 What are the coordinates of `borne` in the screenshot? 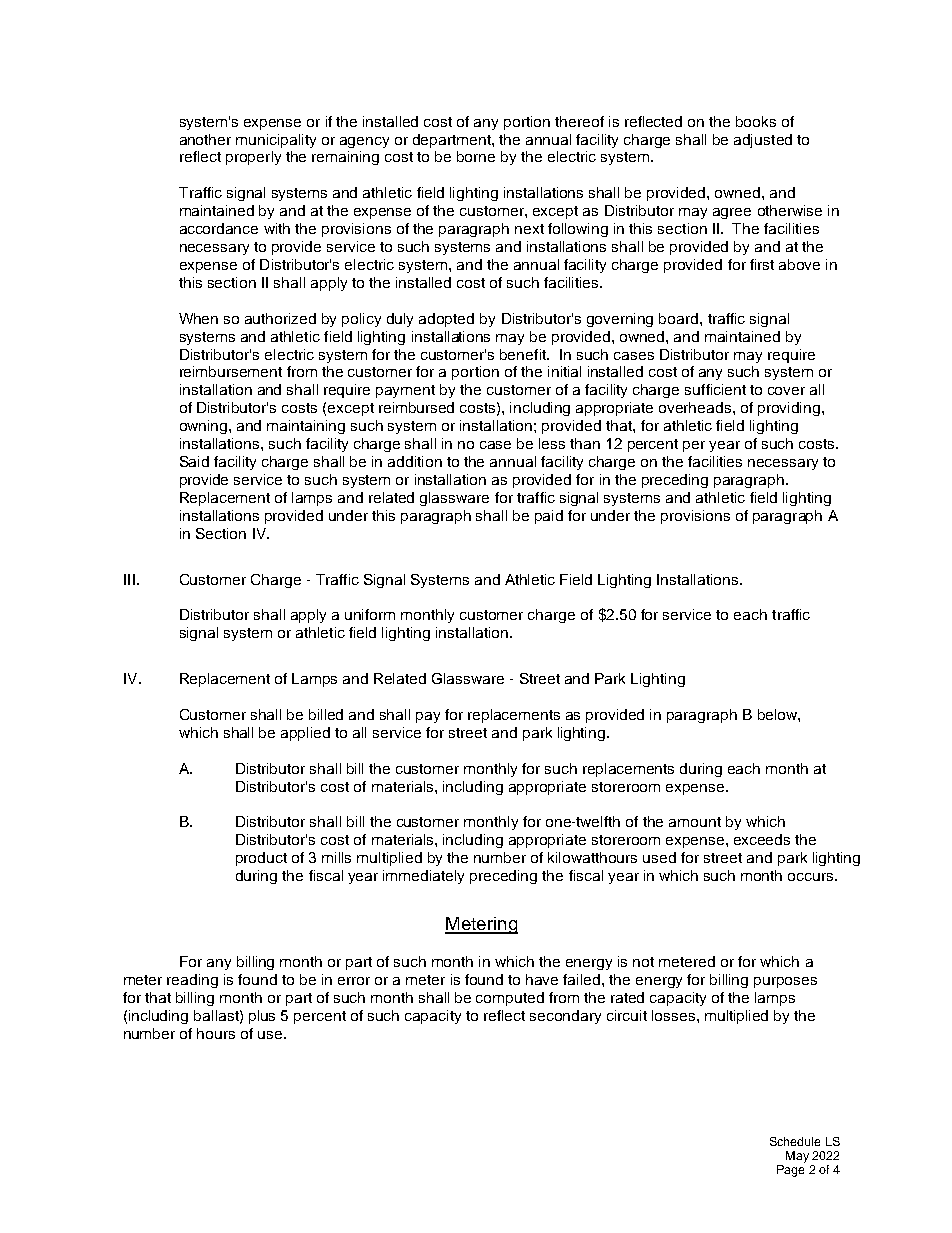 It's located at (476, 156).
